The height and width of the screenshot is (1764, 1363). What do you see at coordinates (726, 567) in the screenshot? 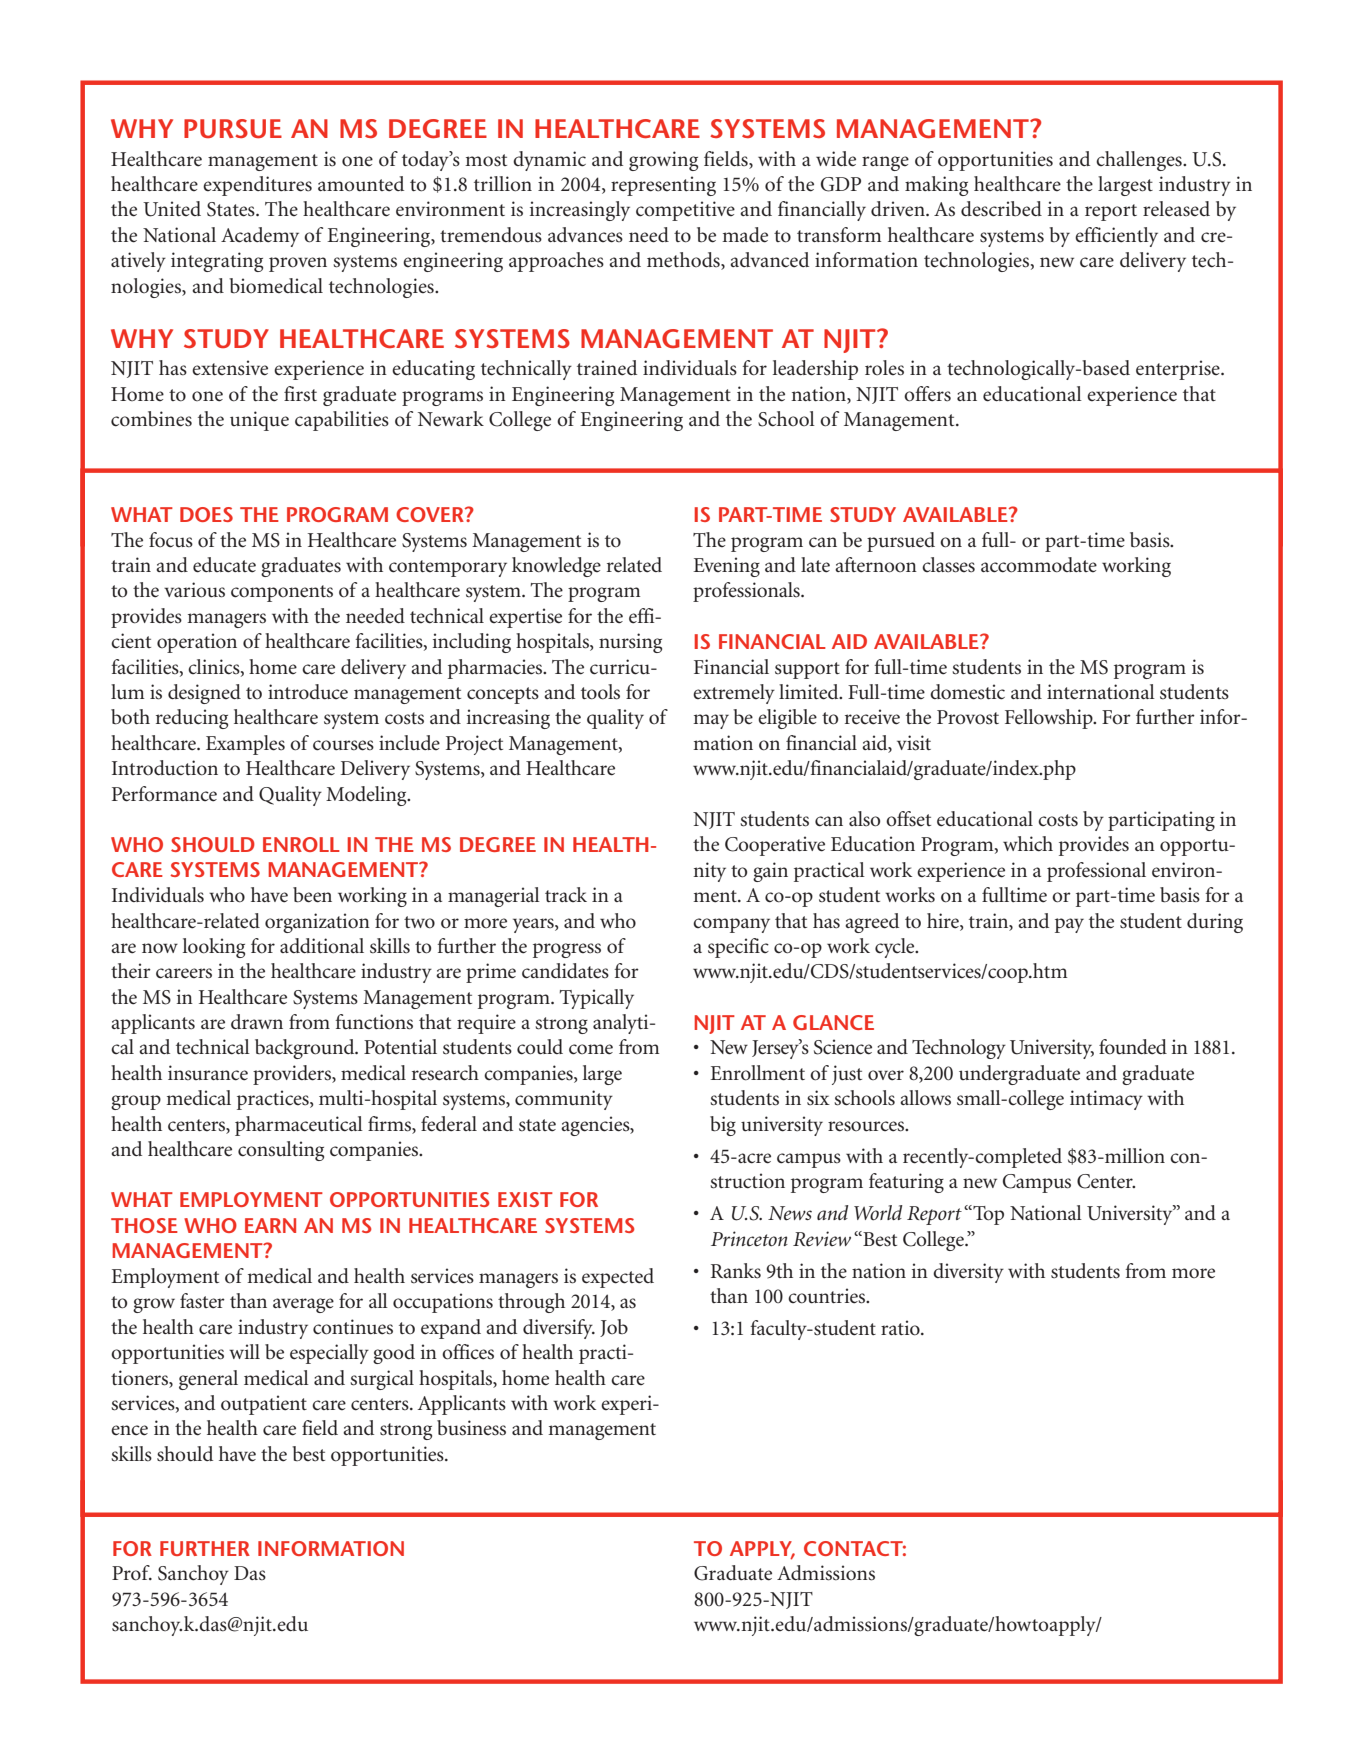
I see `Evening` at bounding box center [726, 567].
